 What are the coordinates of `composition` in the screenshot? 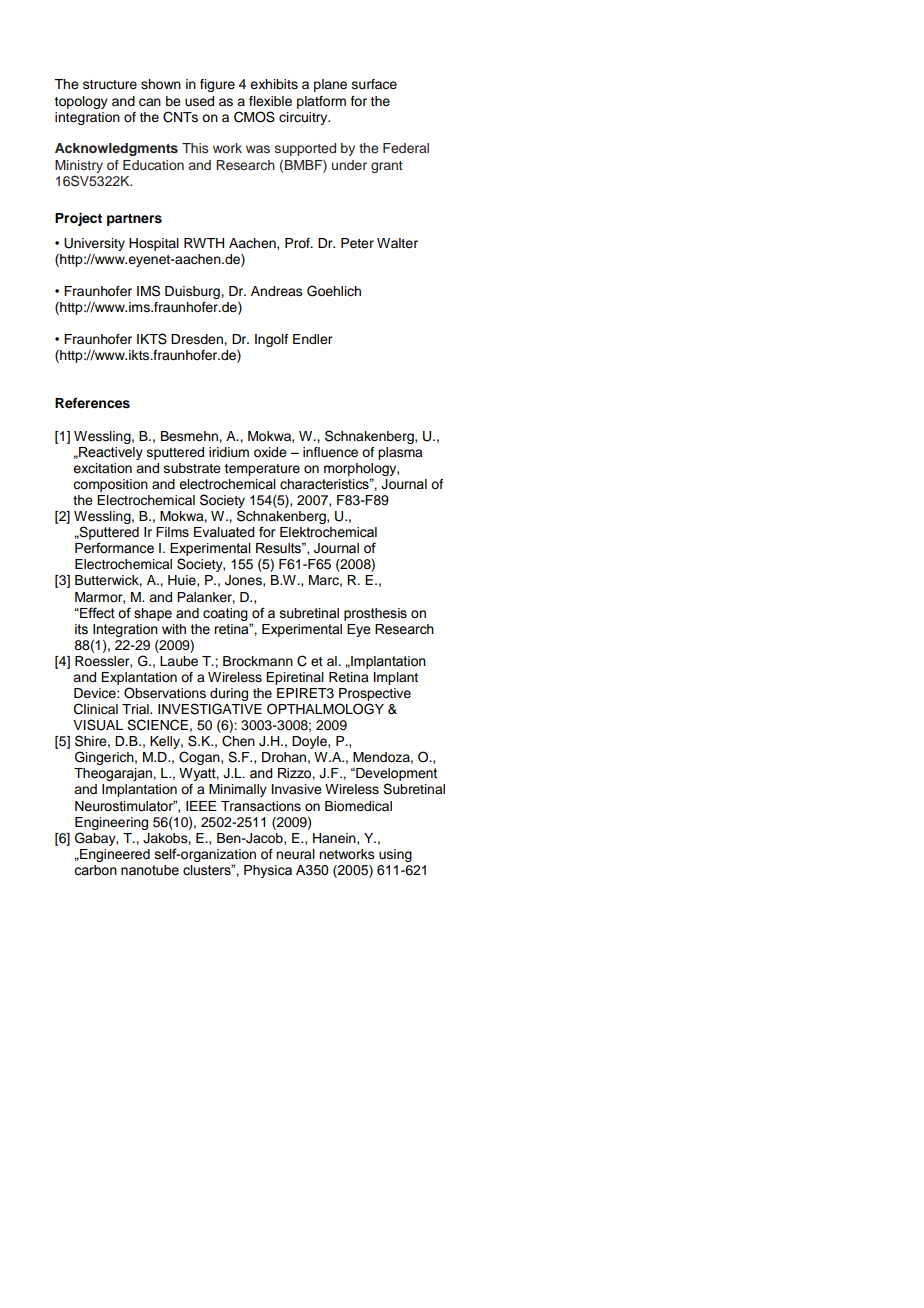 It's located at (110, 485).
